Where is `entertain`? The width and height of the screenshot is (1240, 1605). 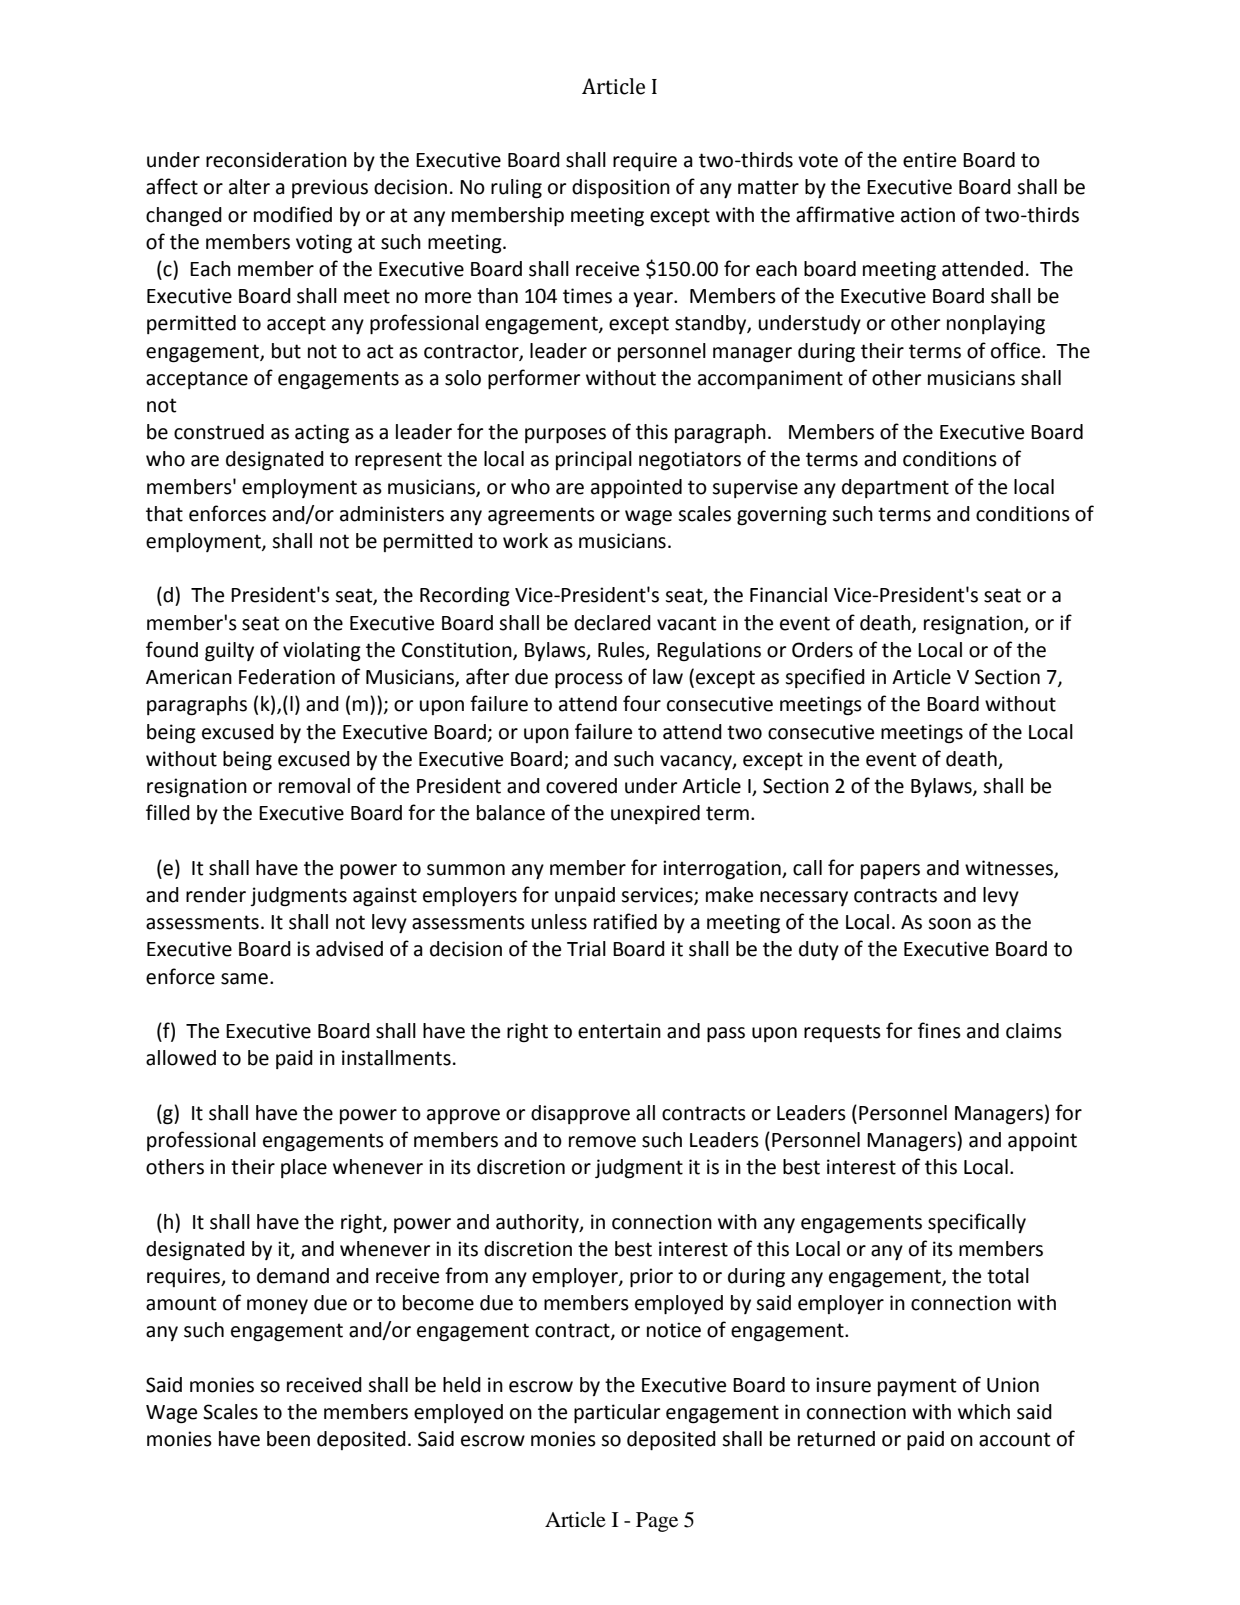 entertain is located at coordinates (619, 1031).
